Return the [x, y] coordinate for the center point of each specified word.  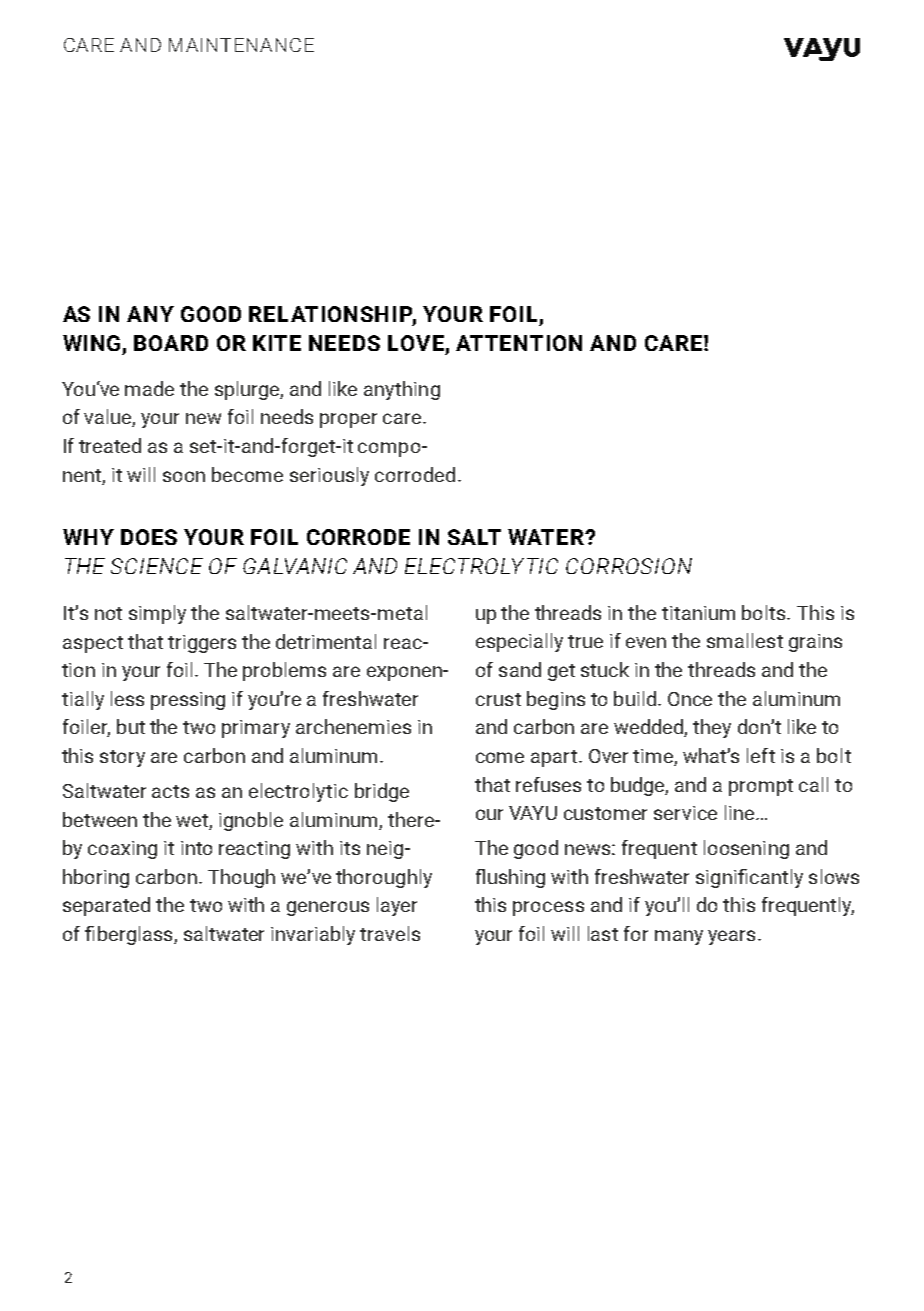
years [731, 937]
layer [397, 906]
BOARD [171, 343]
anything [402, 390]
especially [519, 642]
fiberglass [130, 935]
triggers [202, 644]
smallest [745, 640]
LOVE [416, 343]
